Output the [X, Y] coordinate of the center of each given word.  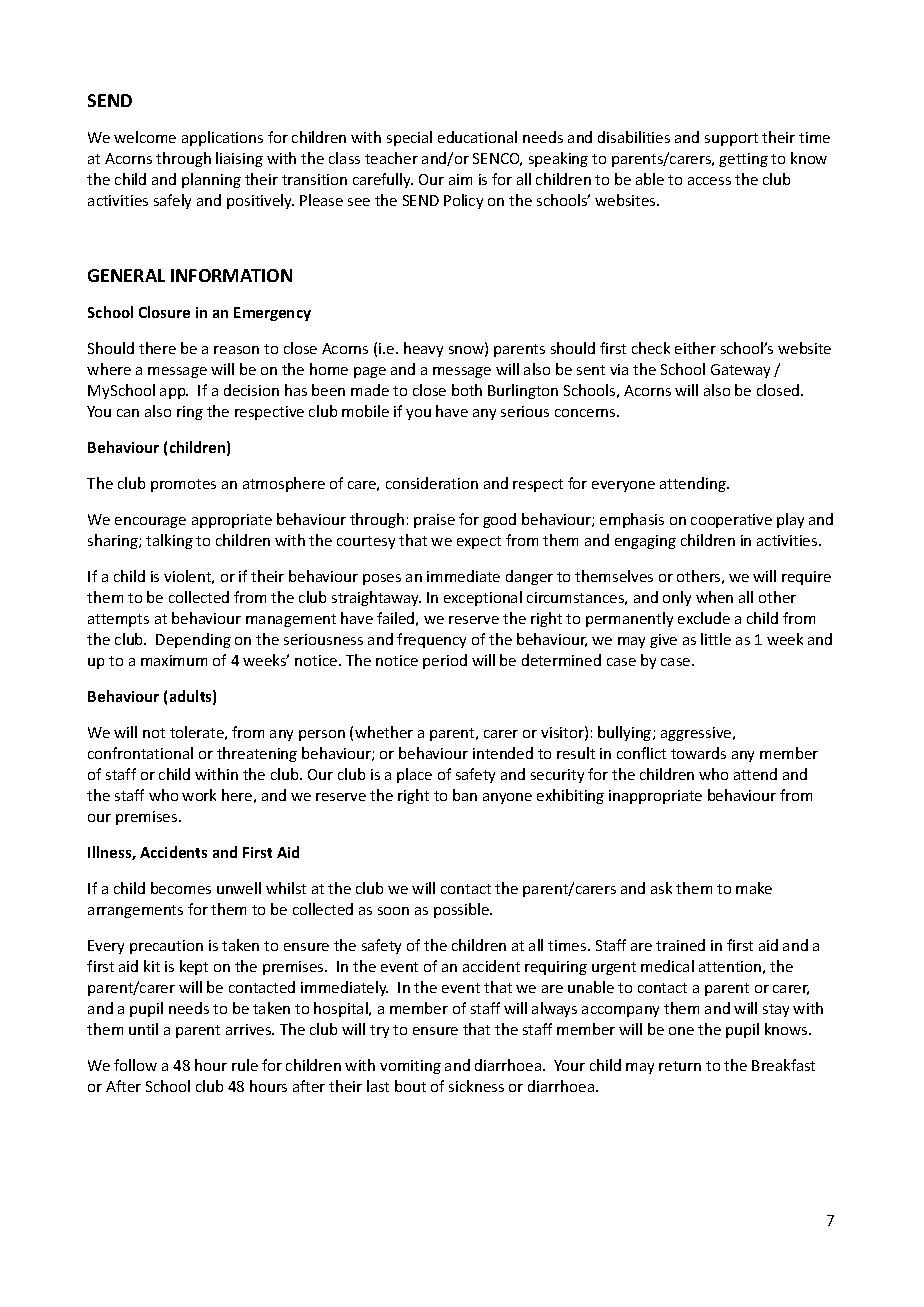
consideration [432, 483]
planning [211, 180]
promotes [183, 485]
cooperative [731, 521]
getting [743, 160]
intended [503, 753]
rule [245, 1065]
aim [460, 179]
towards [698, 753]
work [199, 795]
